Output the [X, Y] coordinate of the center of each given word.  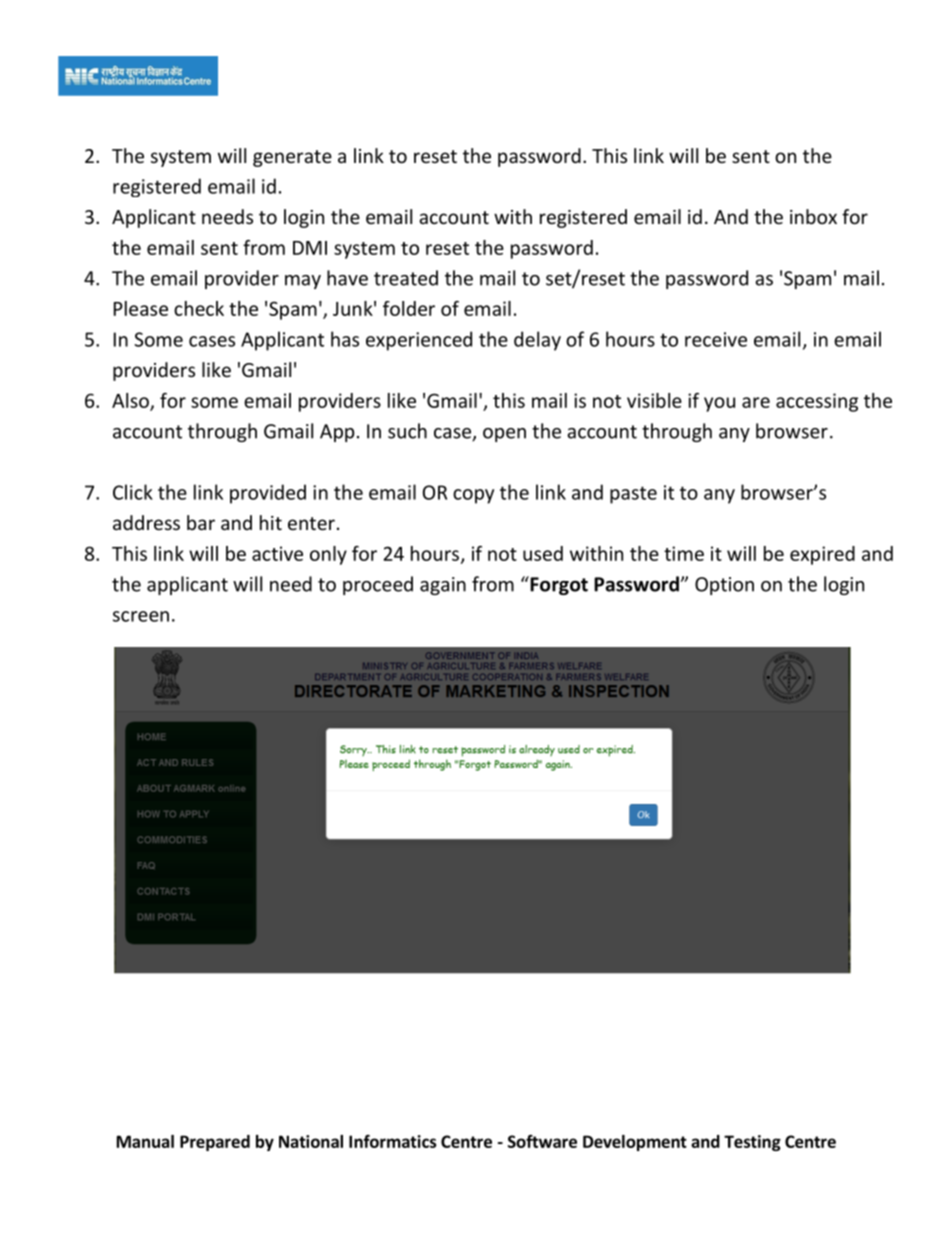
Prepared [215, 1143]
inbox [813, 216]
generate [292, 158]
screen [141, 616]
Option [724, 586]
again [443, 586]
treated [406, 278]
